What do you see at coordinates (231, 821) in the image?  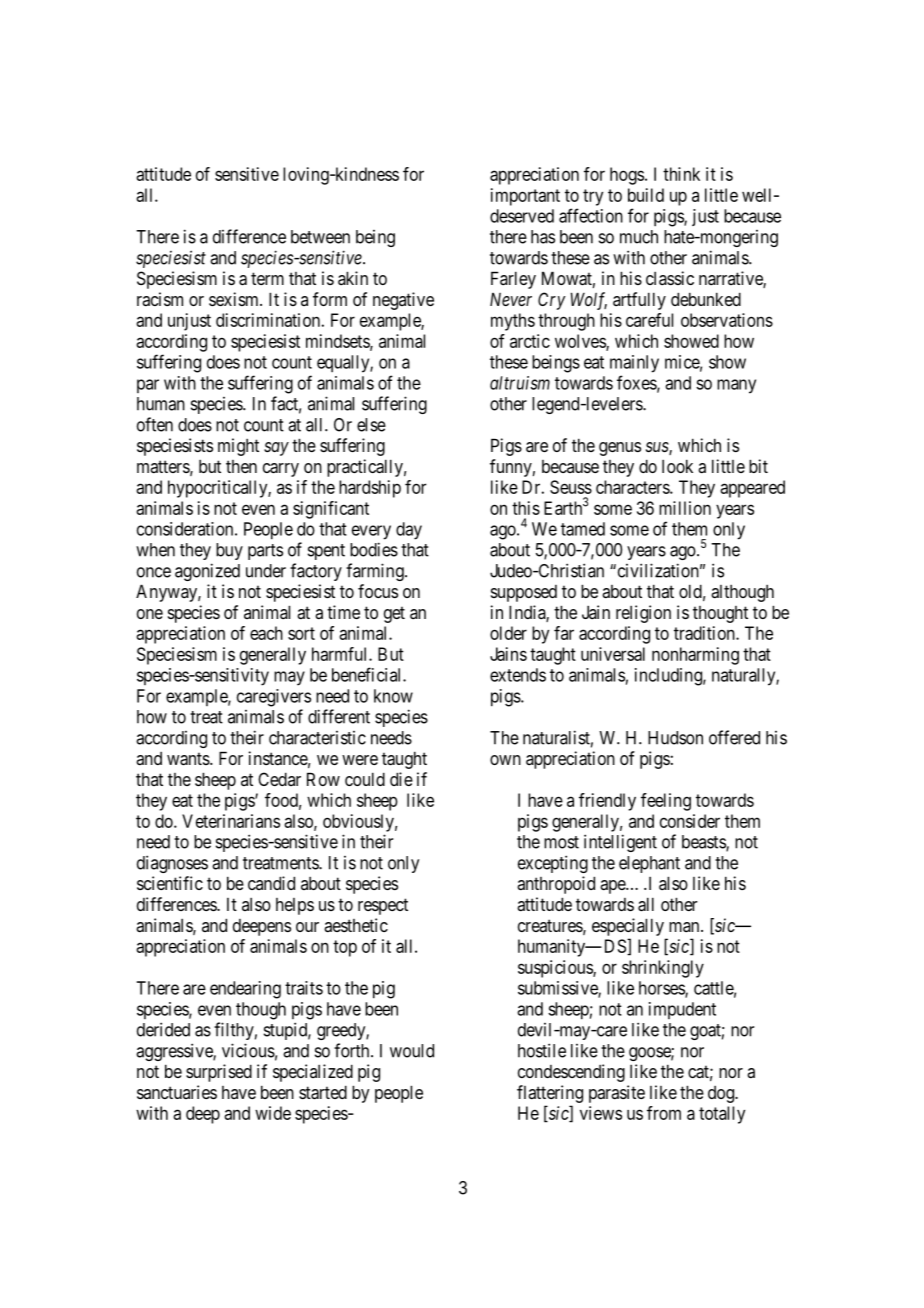 I see `Veterinarians` at bounding box center [231, 821].
